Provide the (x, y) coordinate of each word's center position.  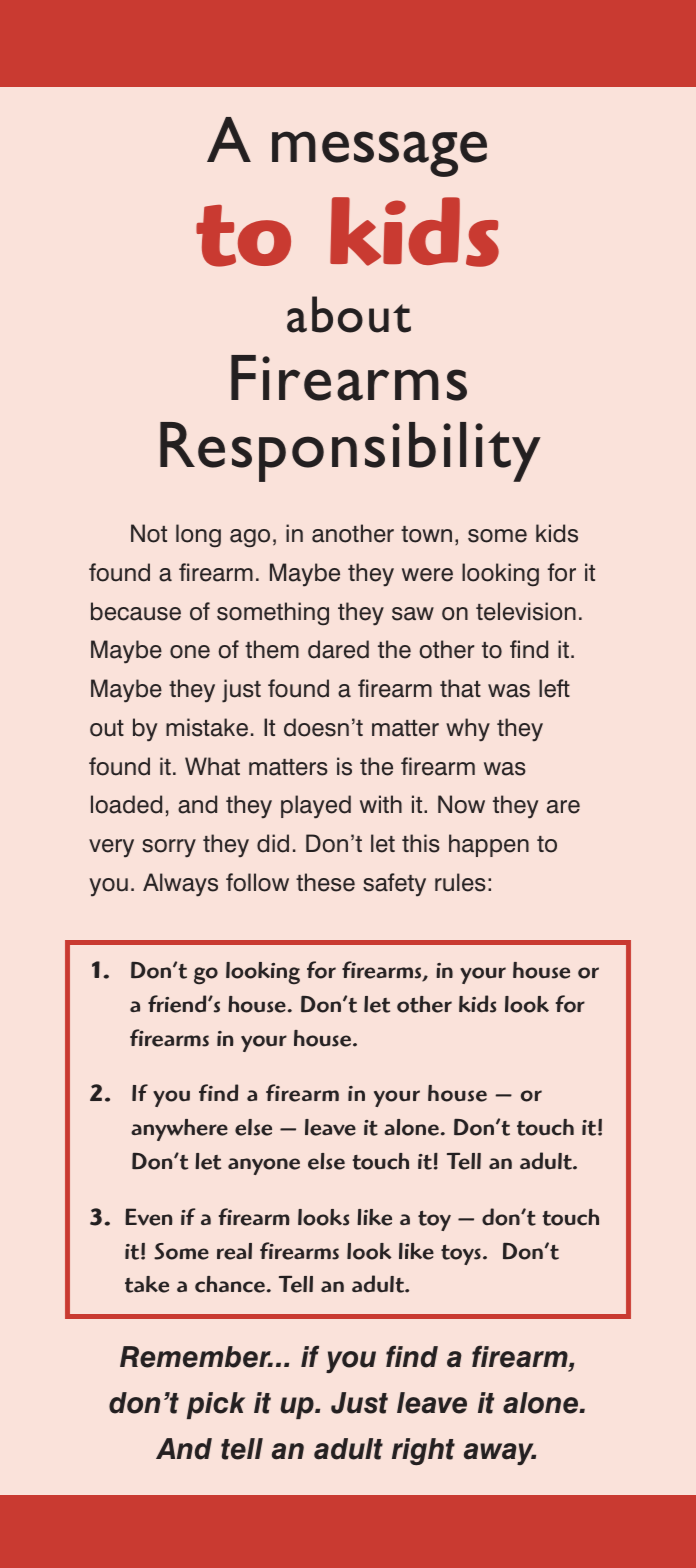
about (349, 314)
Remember (196, 1357)
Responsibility (350, 452)
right (423, 1451)
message (379, 154)
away (500, 1454)
